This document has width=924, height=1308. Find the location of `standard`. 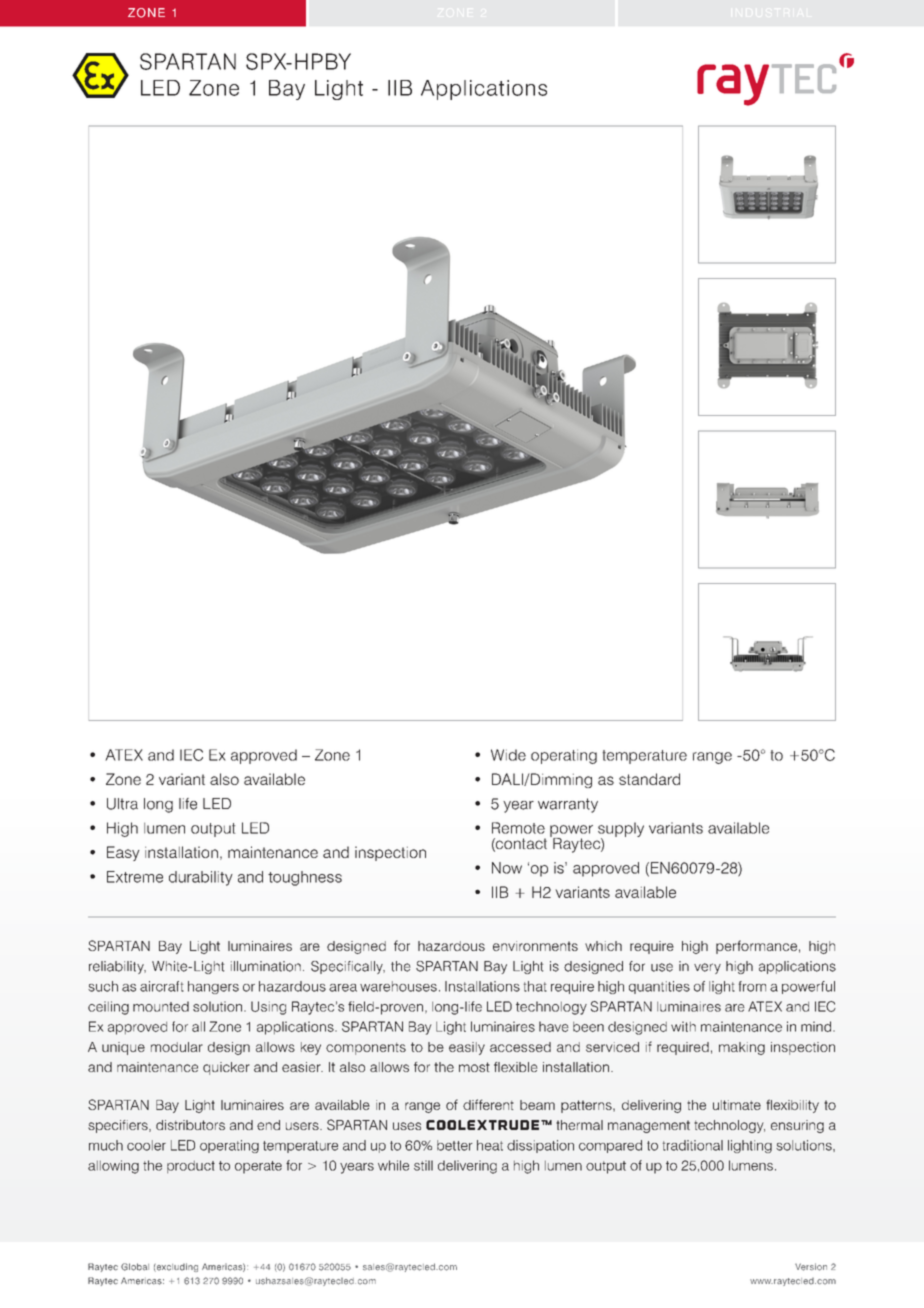

standard is located at coordinates (649, 779).
